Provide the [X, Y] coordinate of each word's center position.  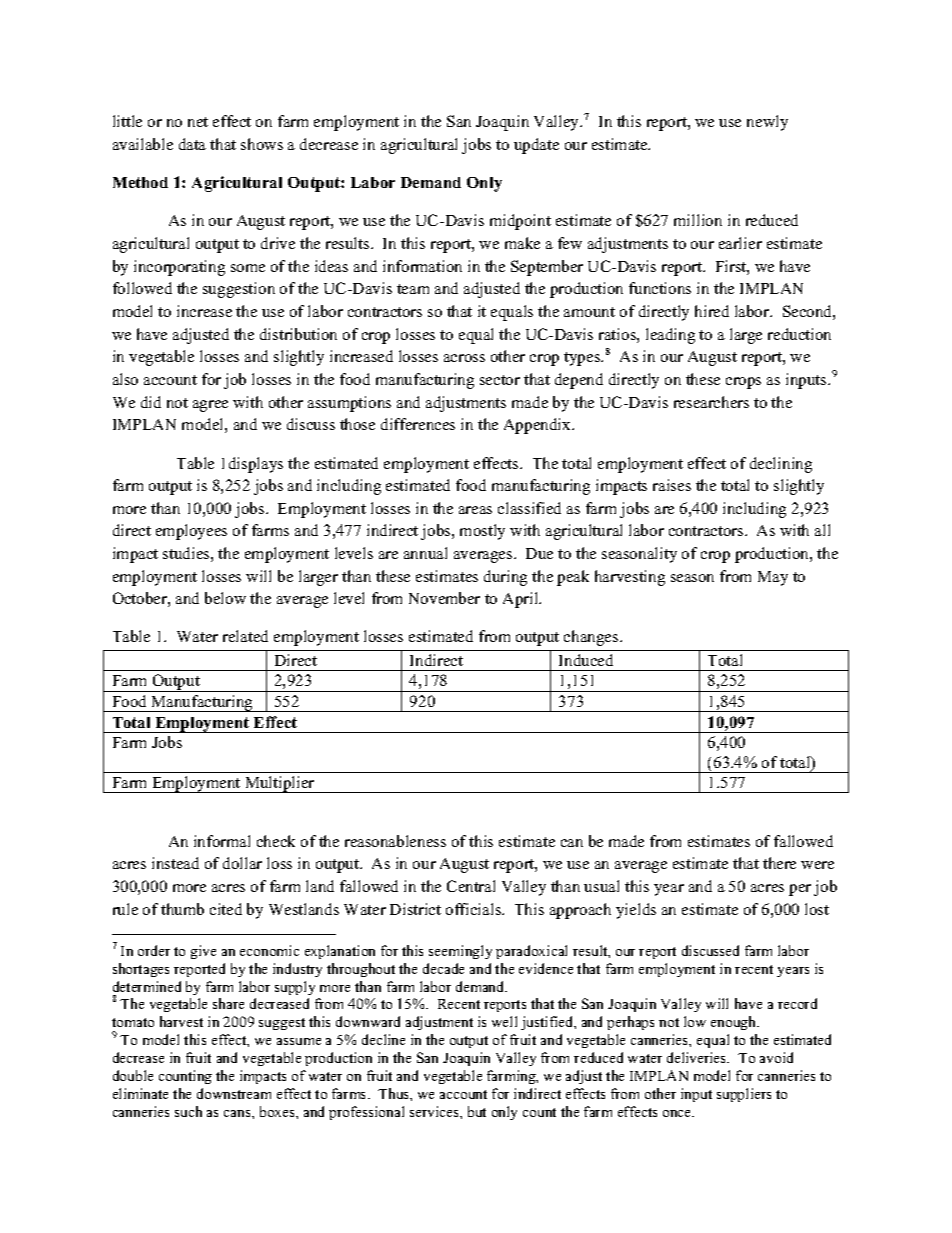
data [192, 144]
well [504, 1021]
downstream [234, 1093]
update [536, 146]
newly [767, 123]
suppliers [744, 1095]
